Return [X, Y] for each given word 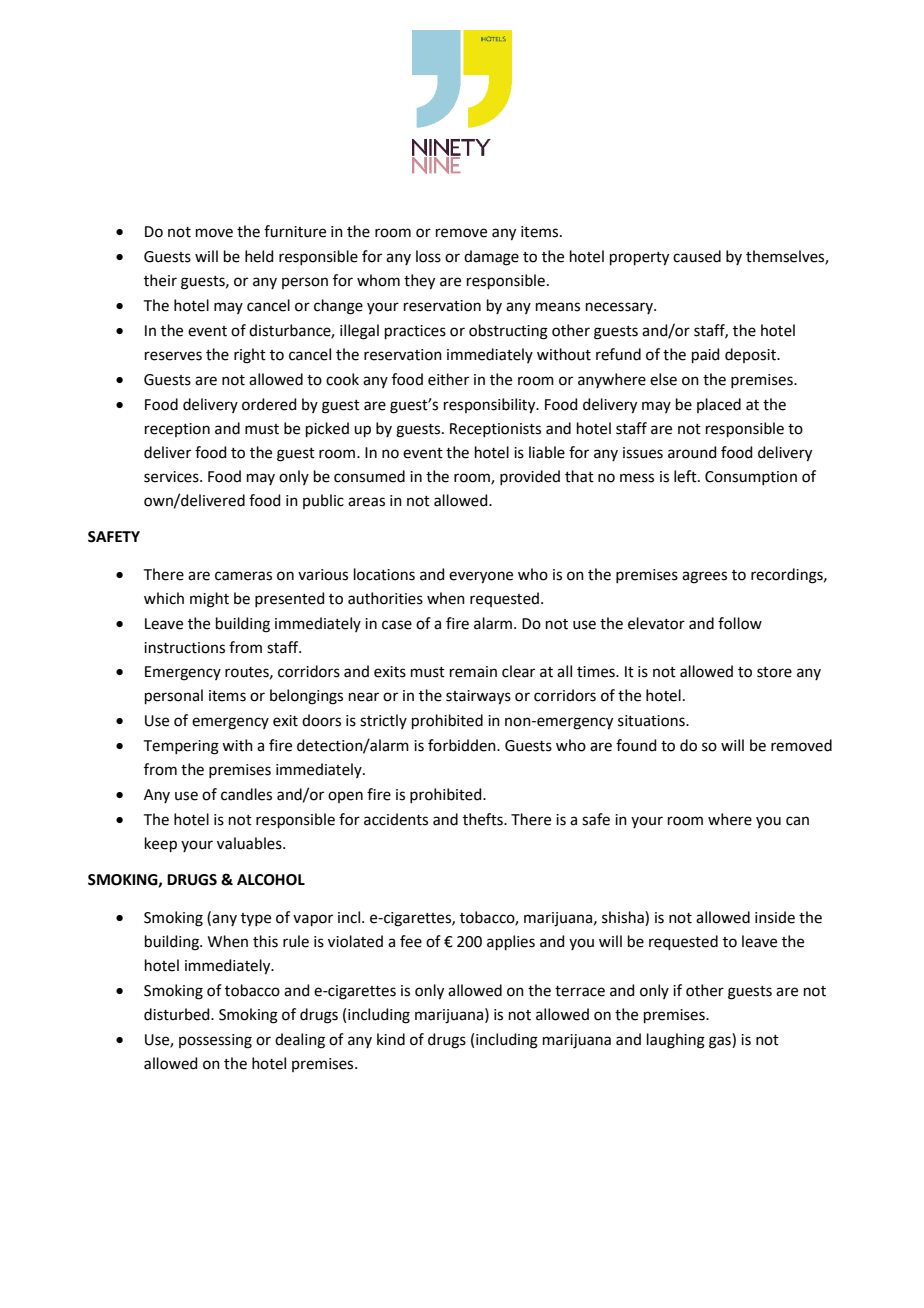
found [636, 745]
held [259, 256]
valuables [250, 843]
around [692, 452]
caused [697, 256]
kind [391, 1039]
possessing [215, 1041]
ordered [269, 404]
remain [473, 672]
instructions [184, 648]
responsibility [491, 406]
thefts [484, 819]
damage [491, 258]
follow [740, 623]
